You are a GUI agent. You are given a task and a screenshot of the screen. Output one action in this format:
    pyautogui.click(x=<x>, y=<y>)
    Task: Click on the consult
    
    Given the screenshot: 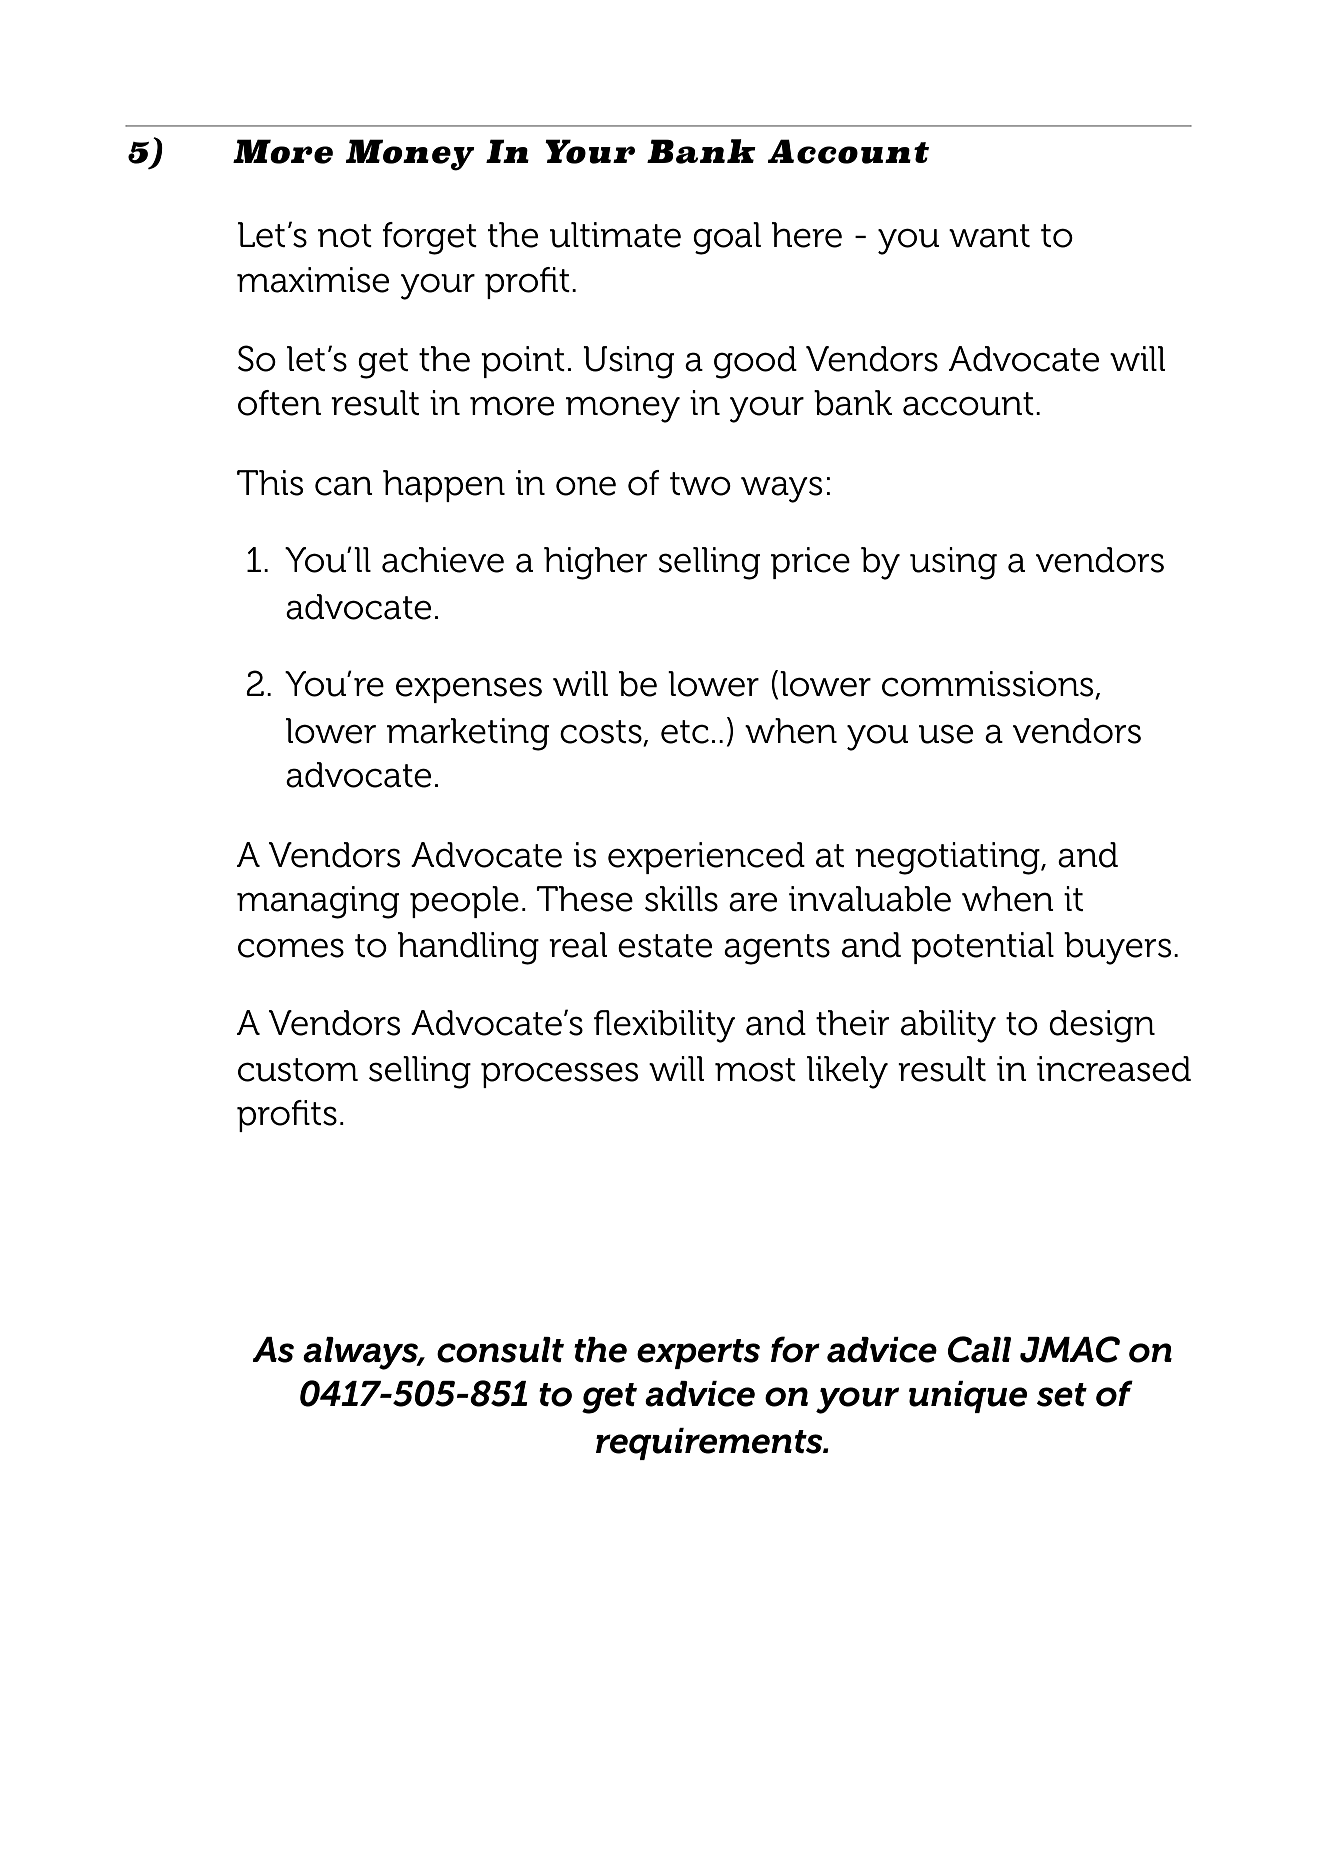 What is the action you would take?
    pyautogui.click(x=500, y=1350)
